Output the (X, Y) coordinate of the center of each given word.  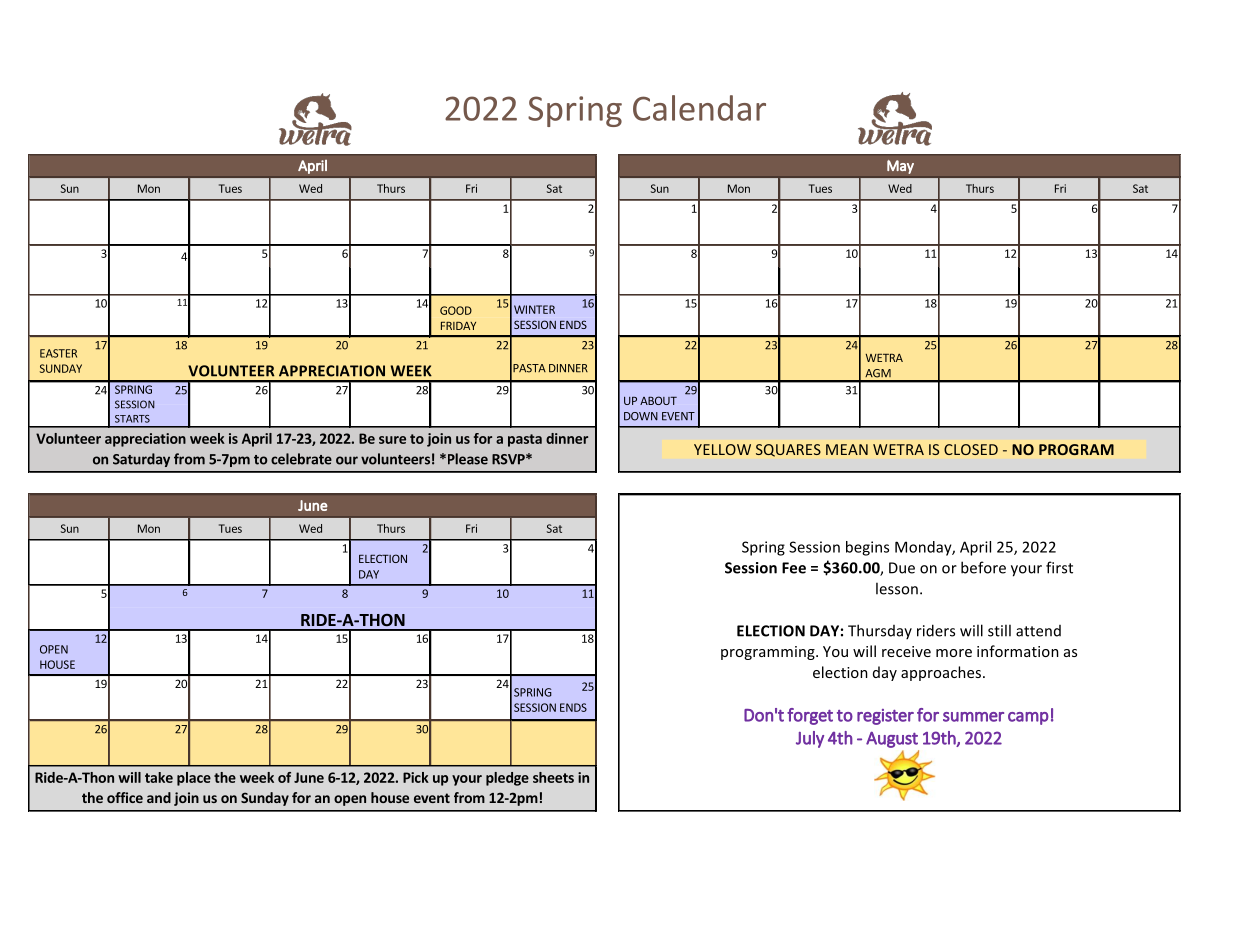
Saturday (141, 460)
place (194, 779)
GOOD (456, 310)
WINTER (534, 309)
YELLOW (722, 449)
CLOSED (971, 449)
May (900, 167)
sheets (553, 777)
